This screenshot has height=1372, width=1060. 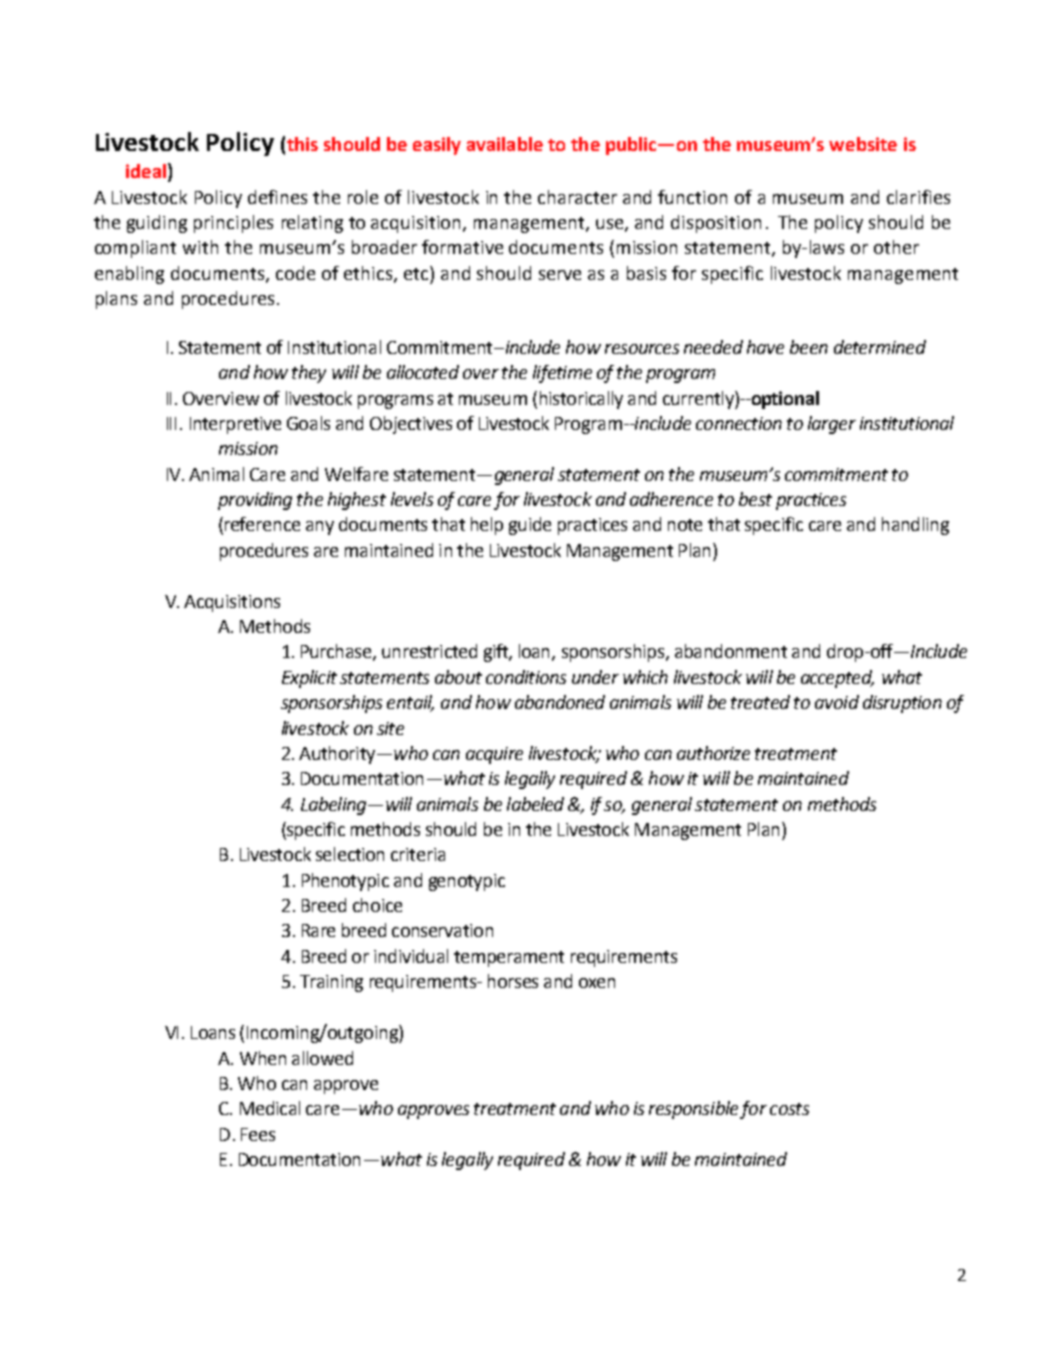 What do you see at coordinates (755, 499) in the screenshot?
I see `best` at bounding box center [755, 499].
